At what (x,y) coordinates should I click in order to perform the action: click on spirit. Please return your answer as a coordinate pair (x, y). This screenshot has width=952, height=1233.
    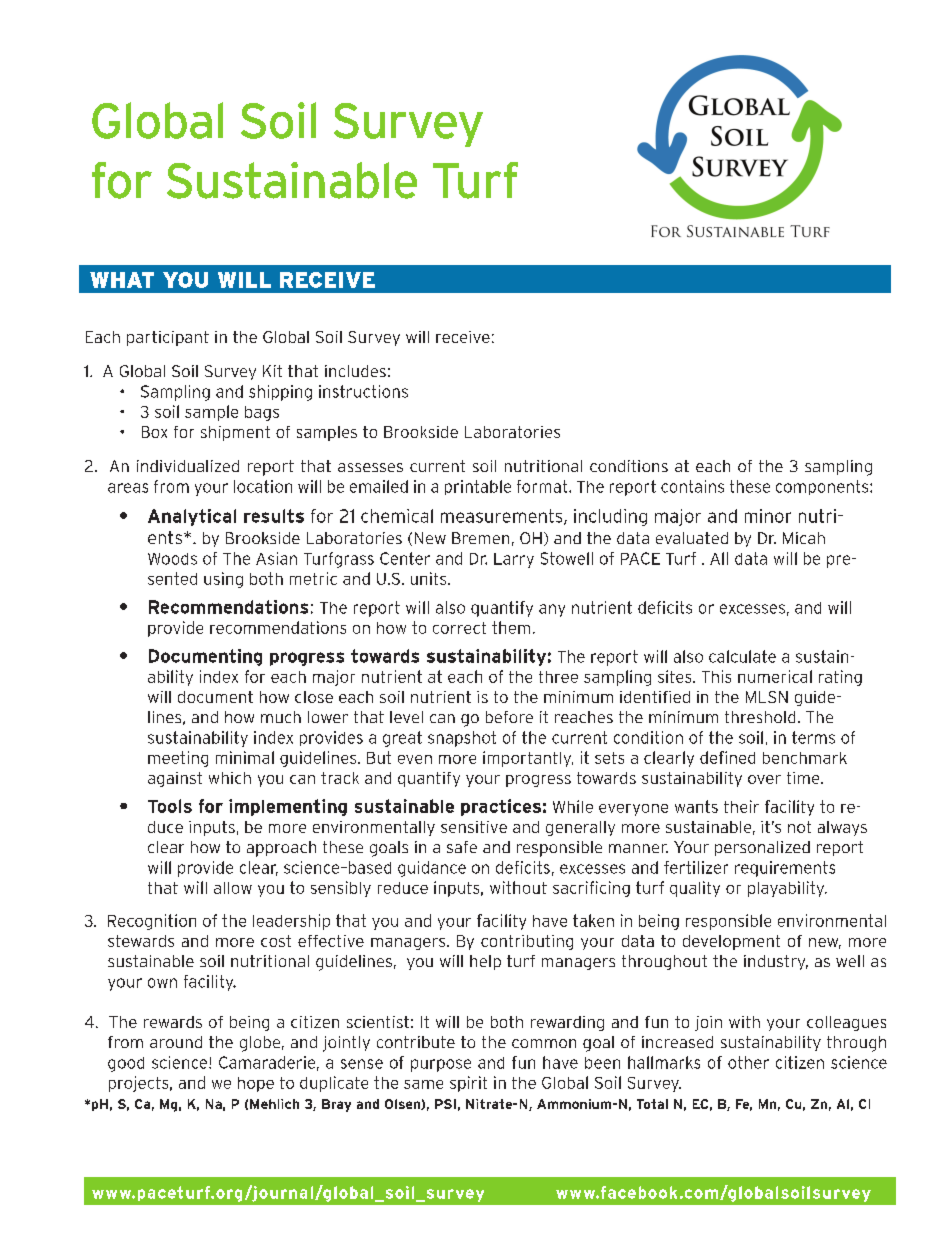
    Looking at the image, I should click on (468, 1084).
